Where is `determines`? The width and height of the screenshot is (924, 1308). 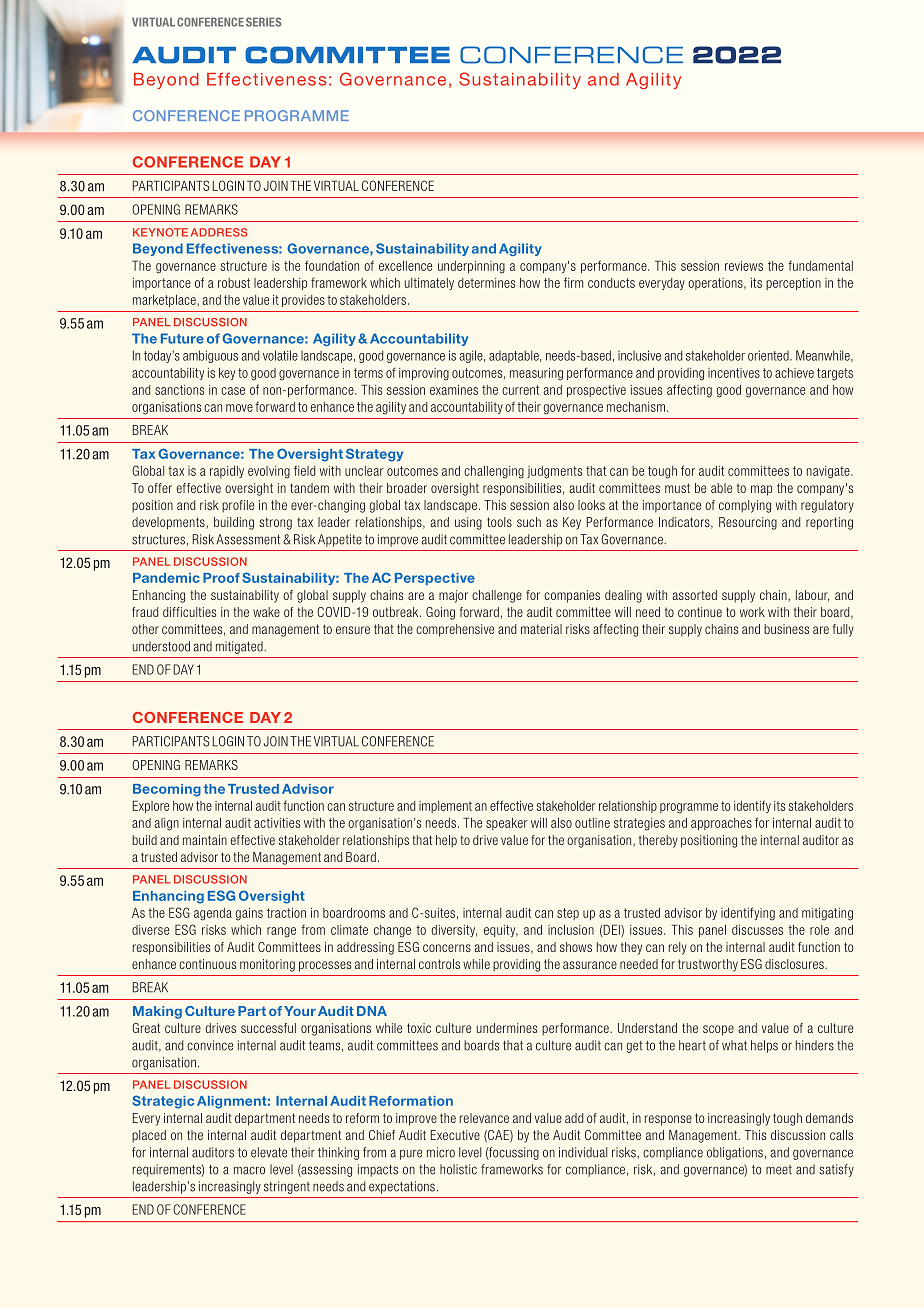
determines is located at coordinates (486, 283).
